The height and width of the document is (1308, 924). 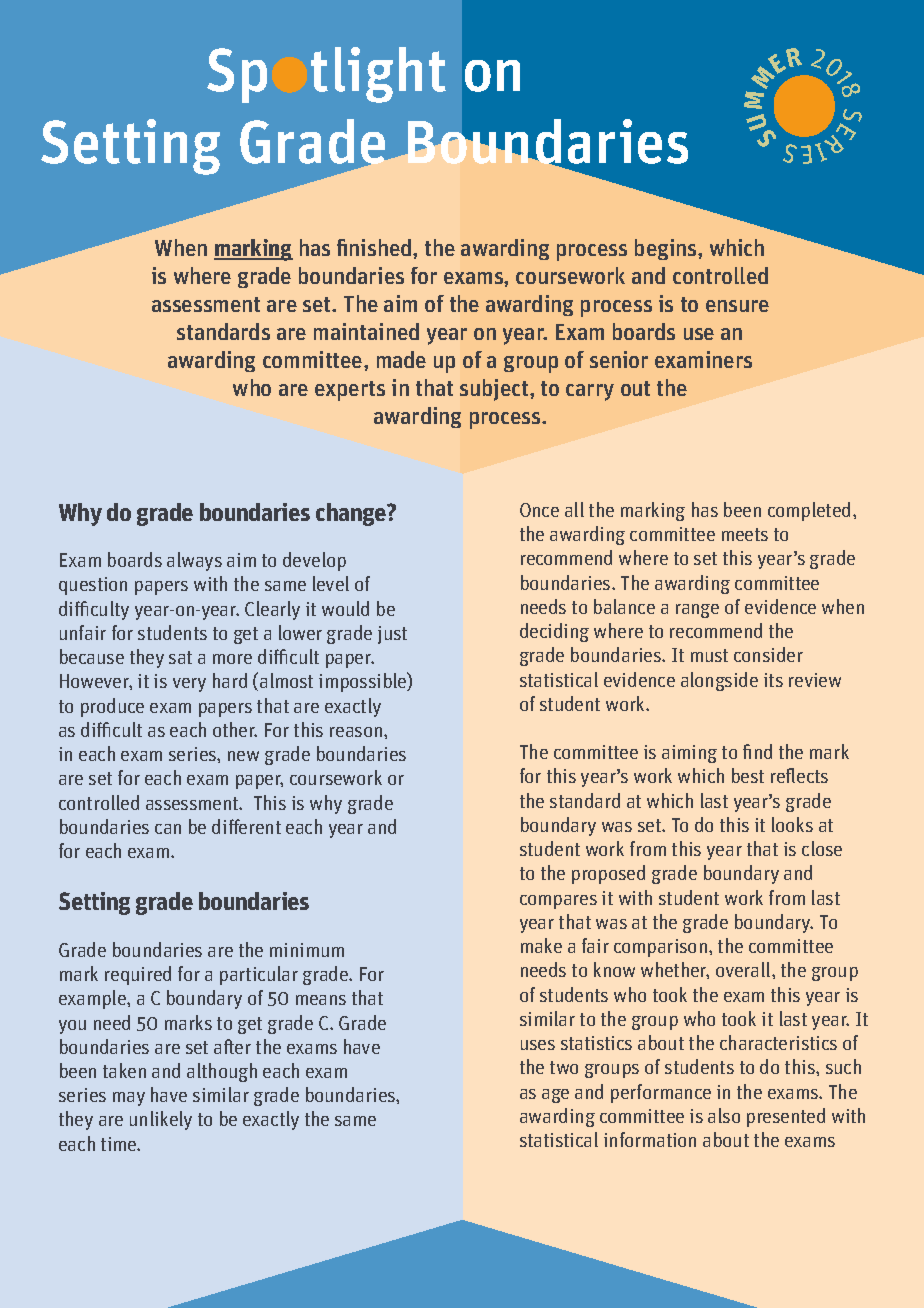 I want to click on completed, so click(x=809, y=511).
